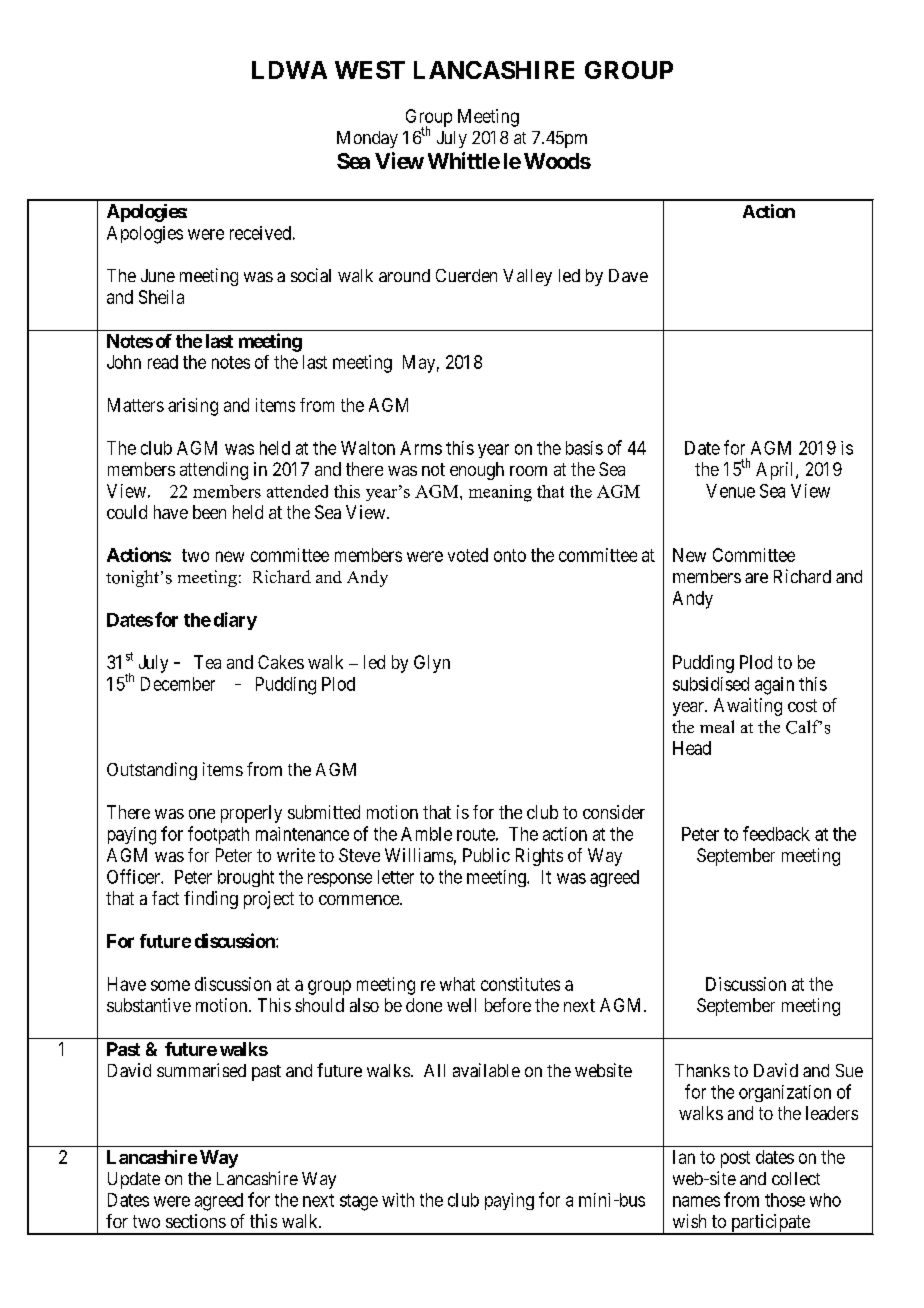 Image resolution: width=924 pixels, height=1308 pixels. Describe the element at coordinates (628, 275) in the screenshot. I see `Dave` at that location.
